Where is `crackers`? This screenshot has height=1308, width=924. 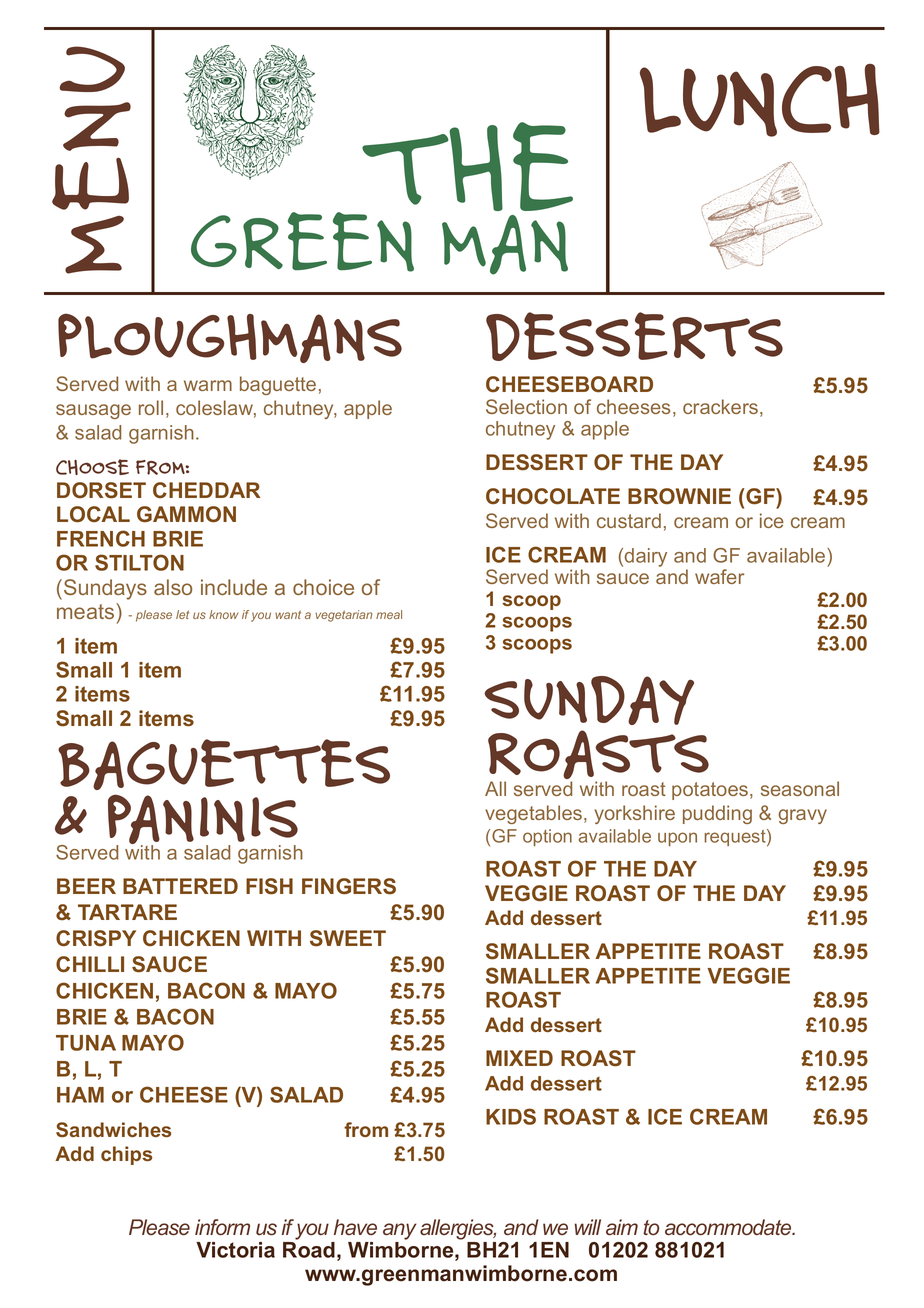 crackers is located at coordinates (722, 408).
